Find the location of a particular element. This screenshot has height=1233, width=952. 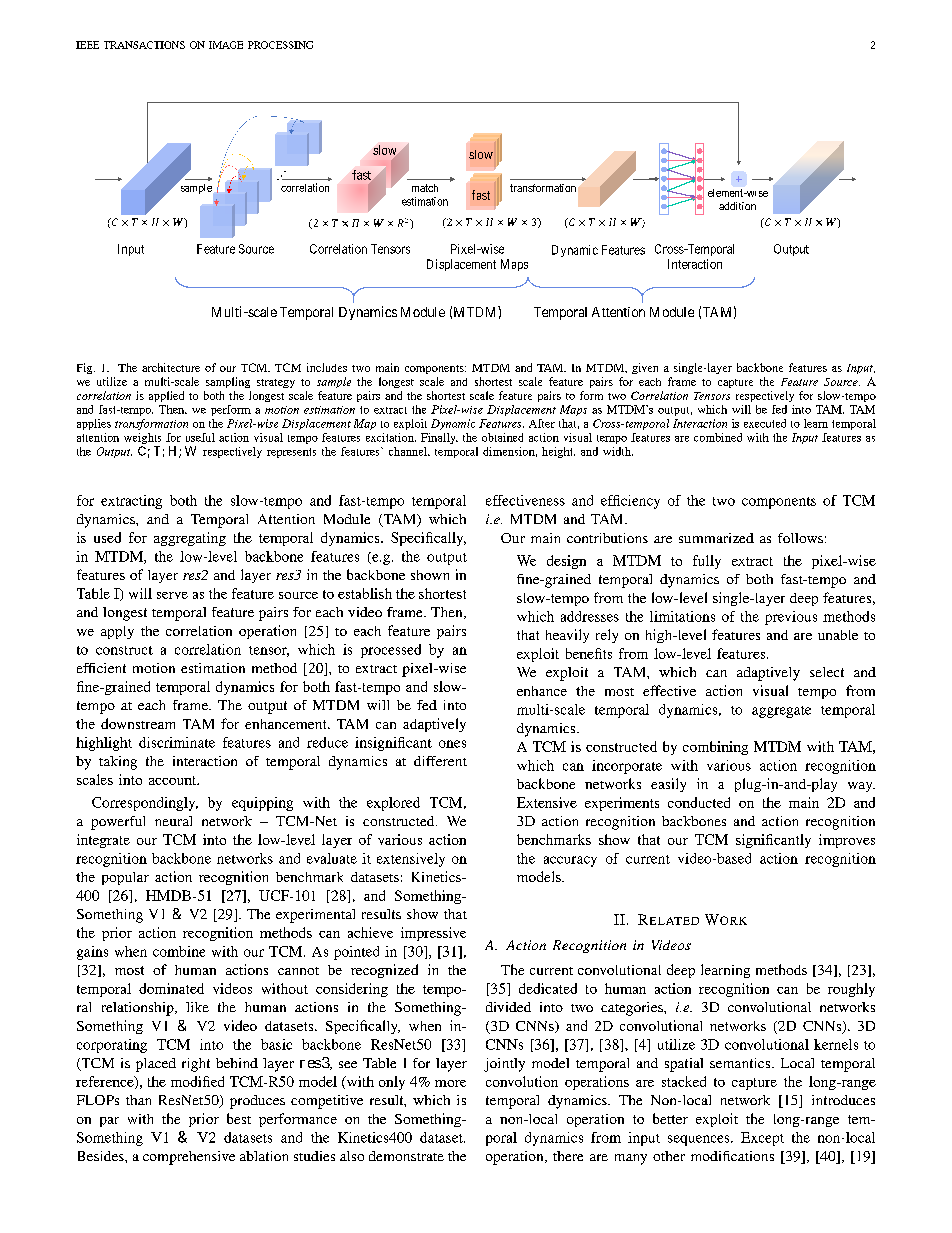

match is located at coordinates (425, 188).
